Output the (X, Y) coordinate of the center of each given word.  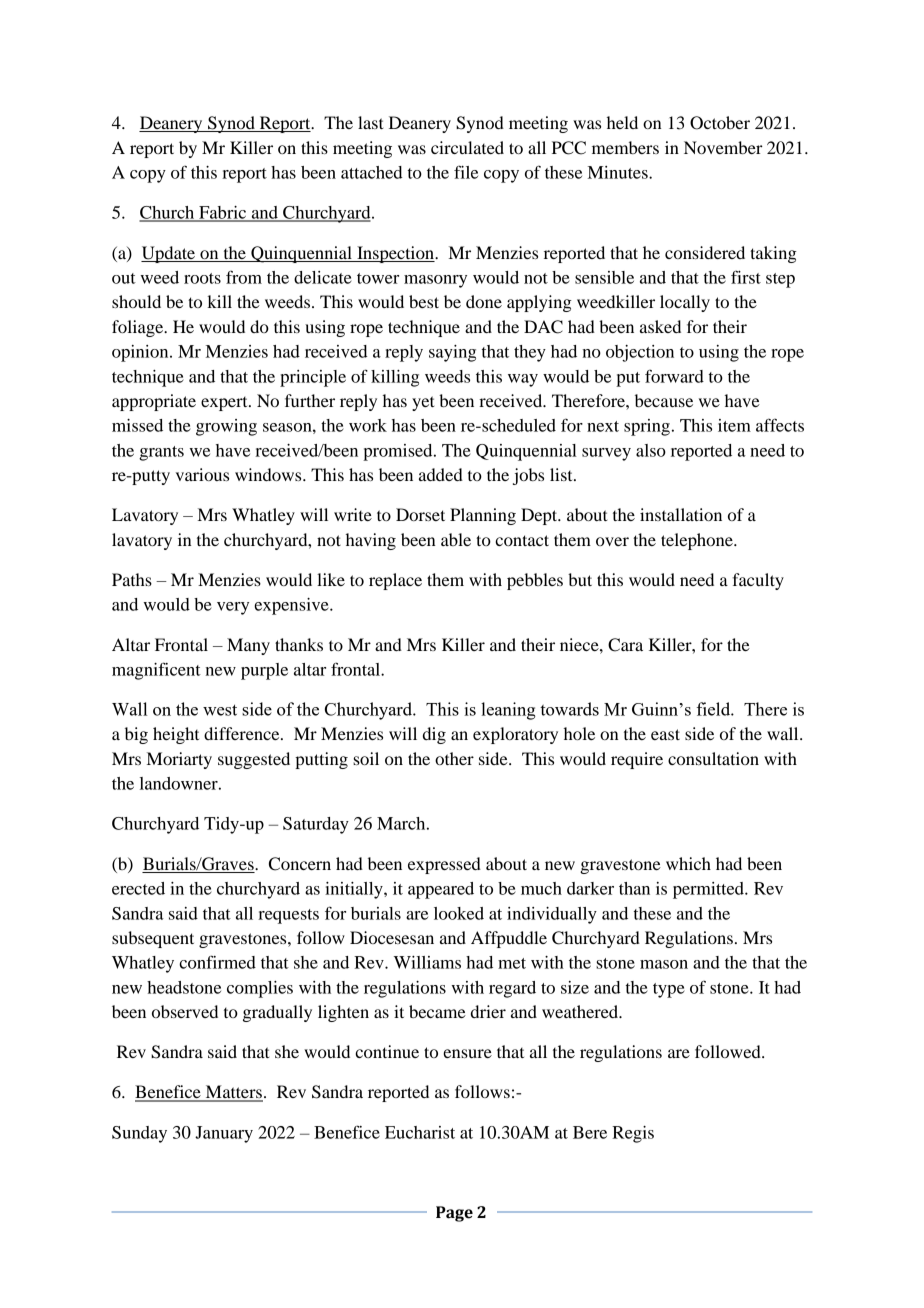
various (202, 474)
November (723, 147)
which (688, 863)
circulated (467, 147)
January (224, 1134)
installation (681, 514)
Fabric (223, 213)
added (441, 474)
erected (138, 888)
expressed (444, 865)
